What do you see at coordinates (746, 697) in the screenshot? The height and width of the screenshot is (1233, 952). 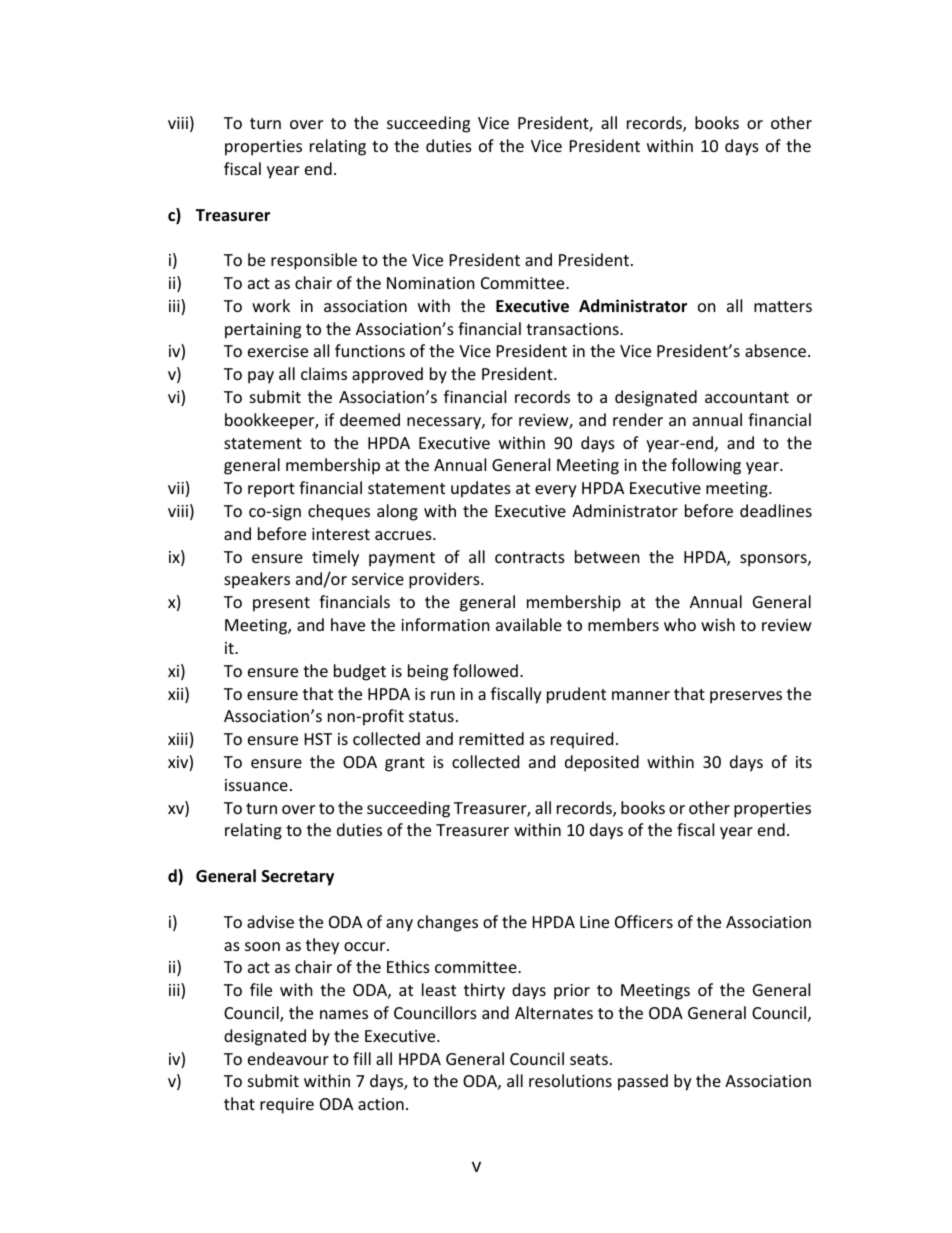 I see `preserves` at bounding box center [746, 697].
